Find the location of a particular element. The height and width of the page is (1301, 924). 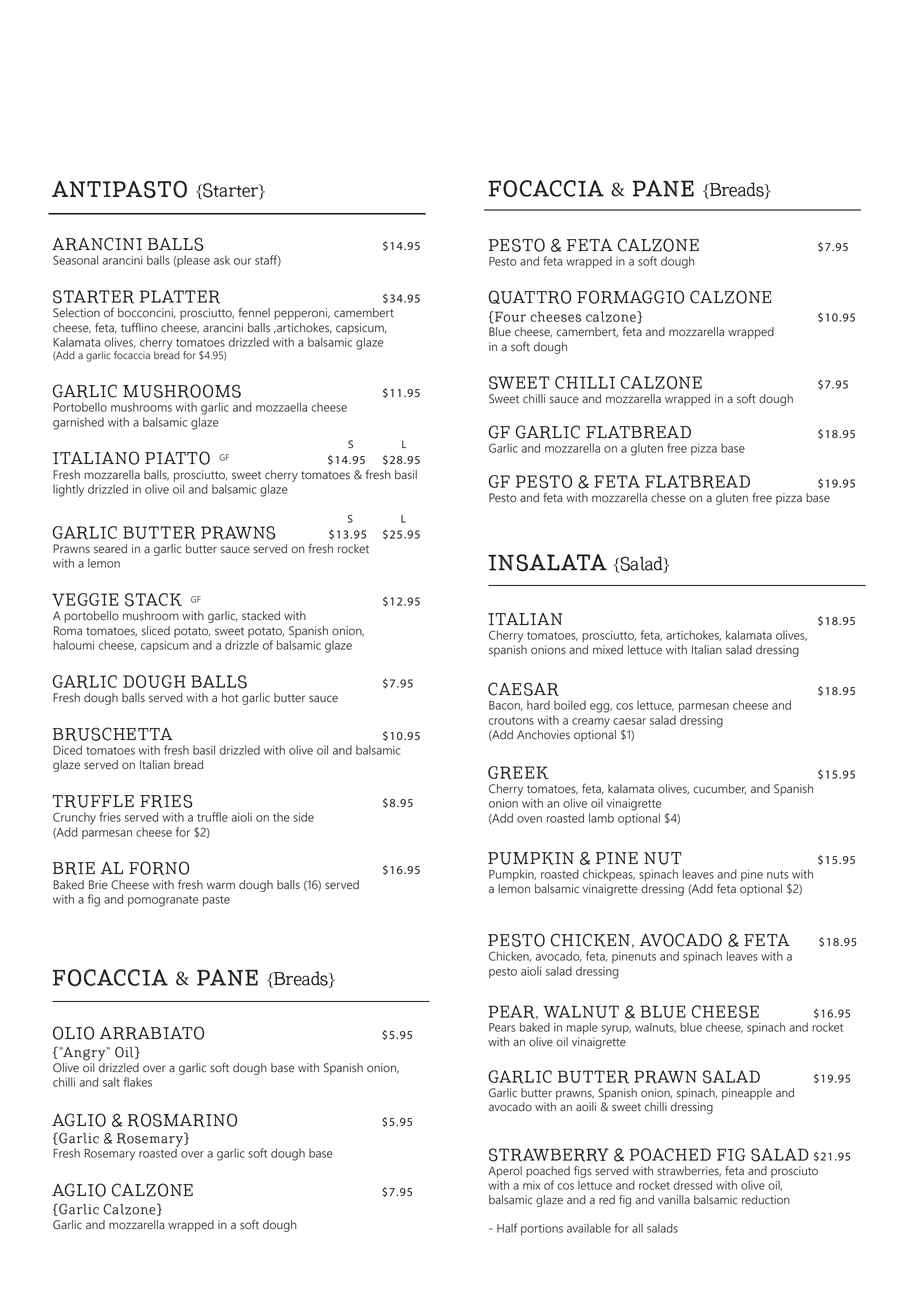

flakes is located at coordinates (138, 1082).
